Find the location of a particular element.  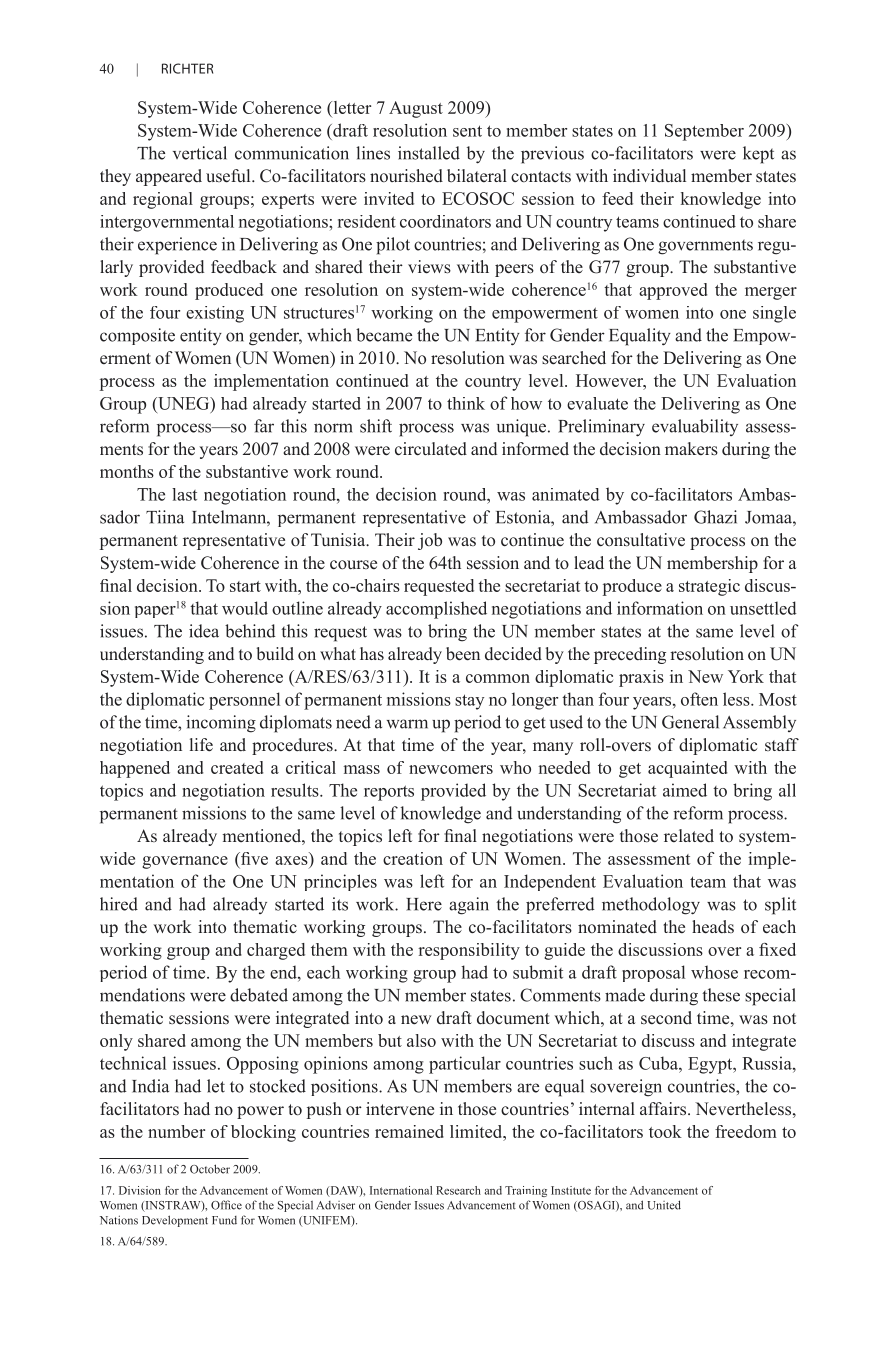

approved is located at coordinates (673, 291).
